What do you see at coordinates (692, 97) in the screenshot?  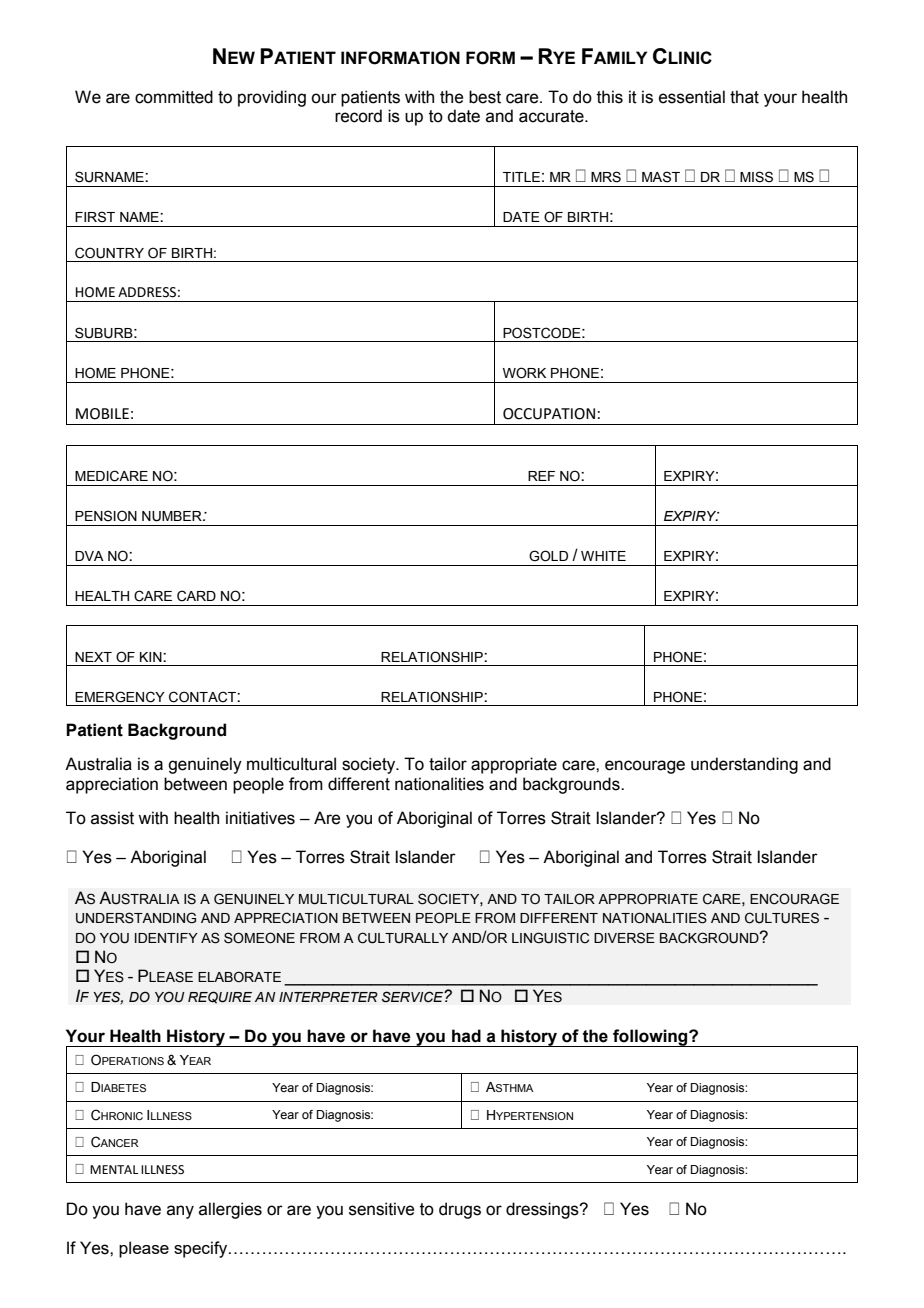 I see `essential` at bounding box center [692, 97].
